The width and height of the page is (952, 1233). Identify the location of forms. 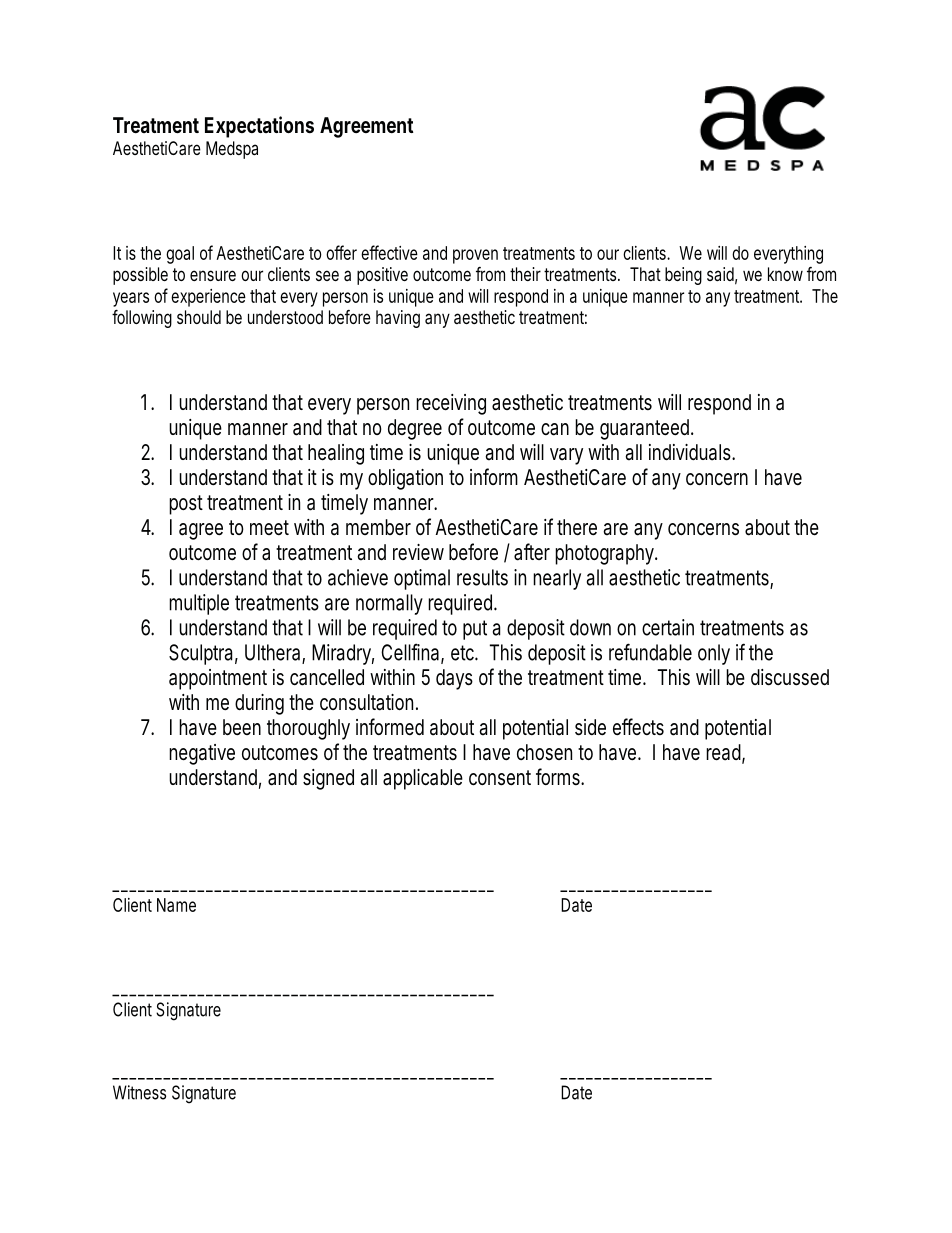
(560, 776).
